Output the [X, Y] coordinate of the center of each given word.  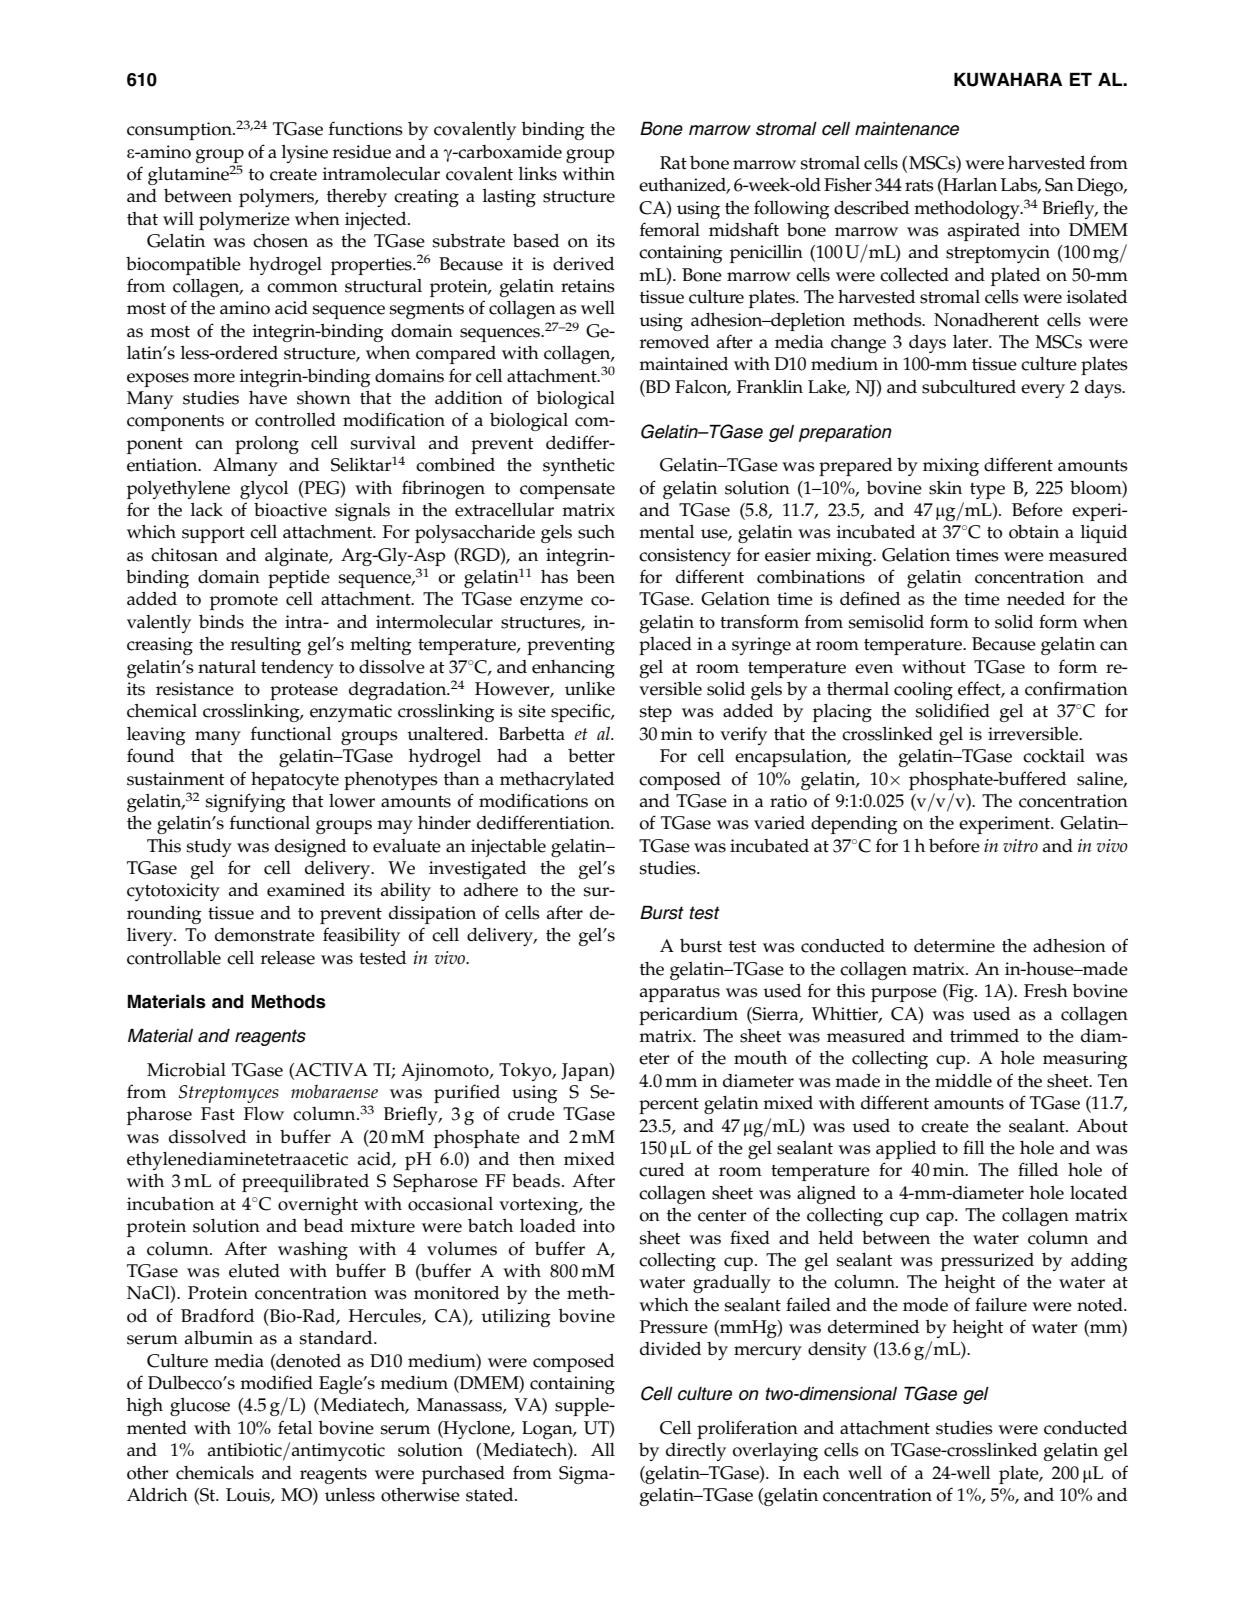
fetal [295, 1427]
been [595, 577]
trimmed [984, 1036]
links [538, 174]
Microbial [186, 1070]
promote [244, 602]
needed [1036, 599]
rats [919, 186]
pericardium [688, 1016]
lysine [305, 154]
